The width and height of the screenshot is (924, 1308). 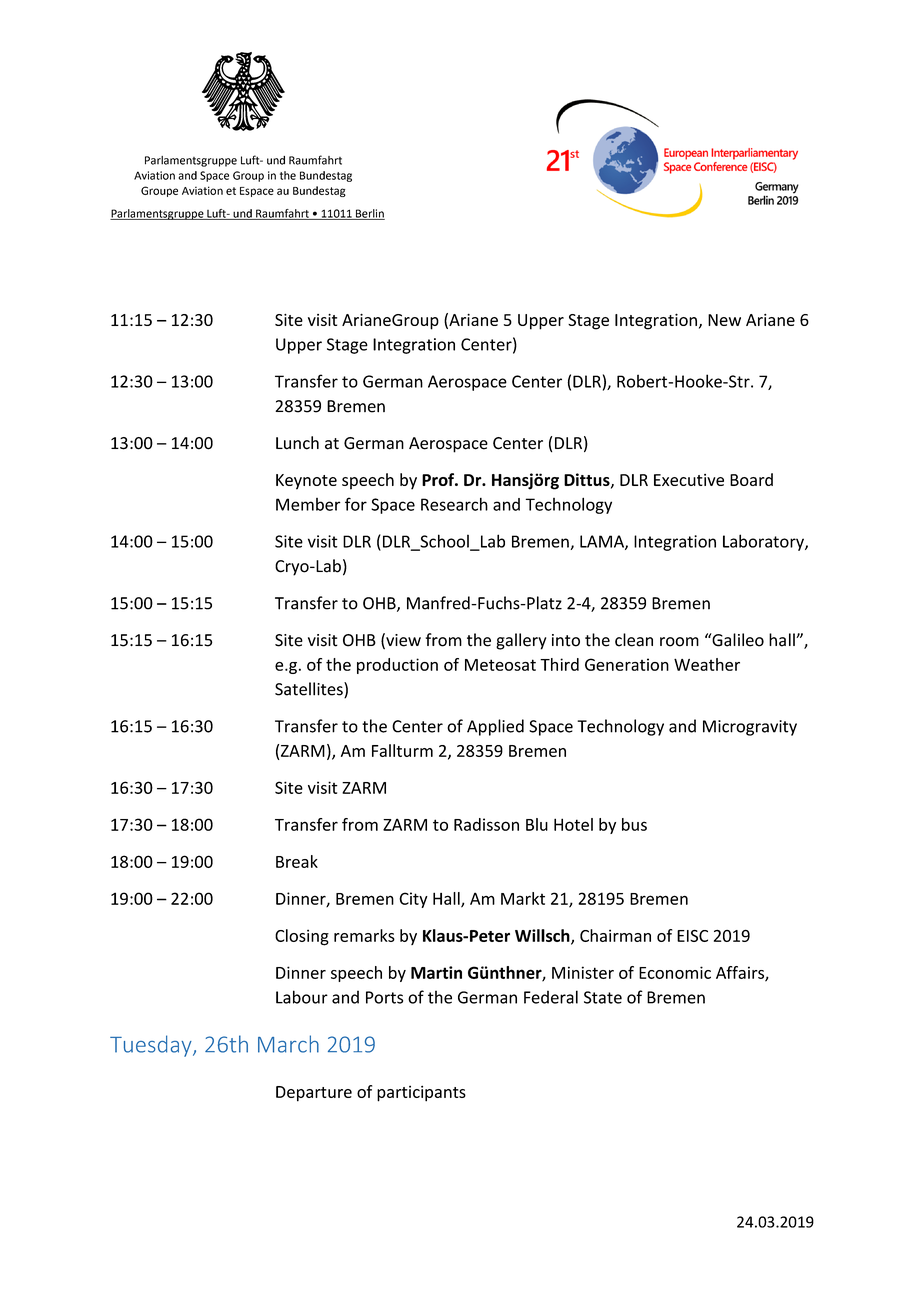 I want to click on Break, so click(x=297, y=861).
